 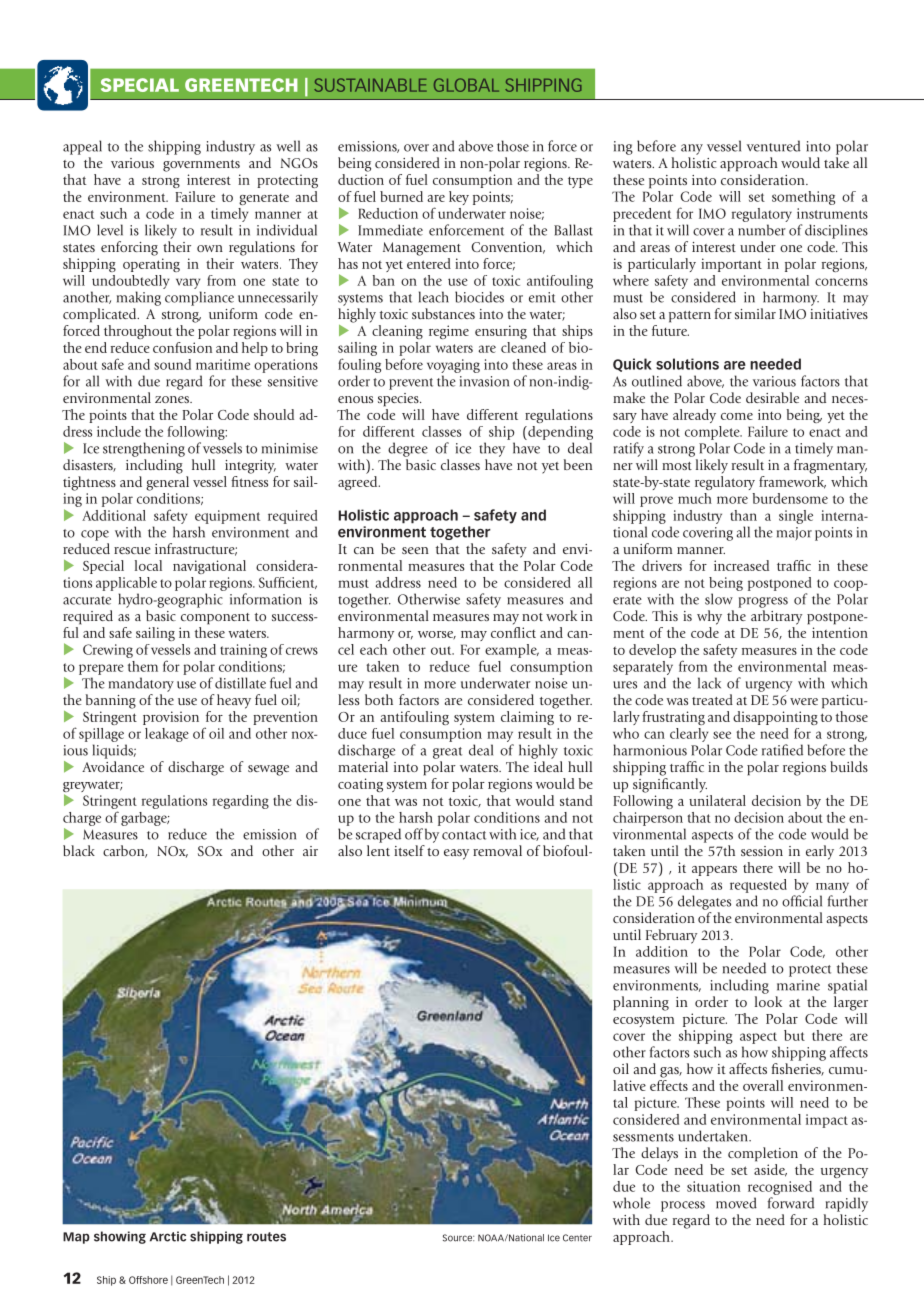 What do you see at coordinates (466, 85) in the document?
I see `GLOBAL` at bounding box center [466, 85].
